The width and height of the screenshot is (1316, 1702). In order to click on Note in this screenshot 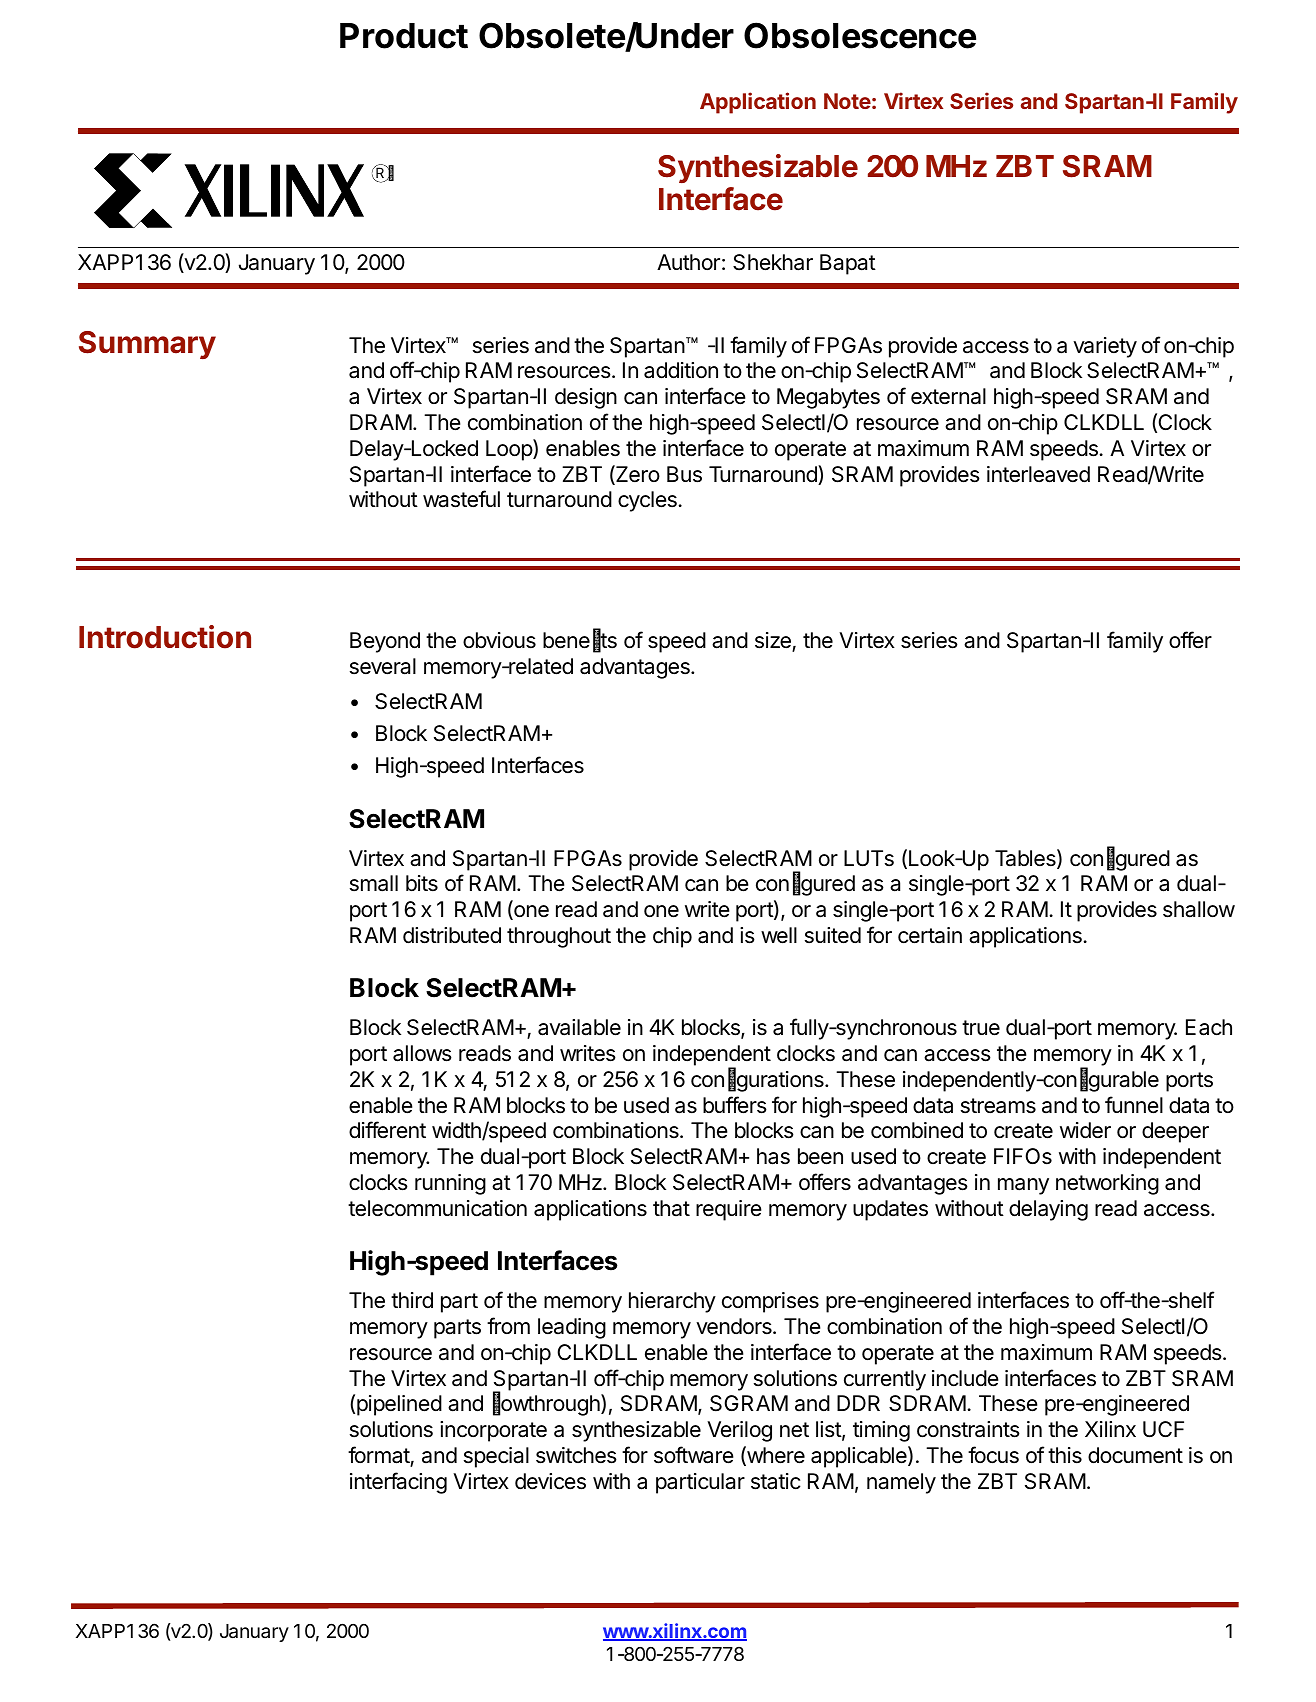, I will do `click(847, 101)`.
